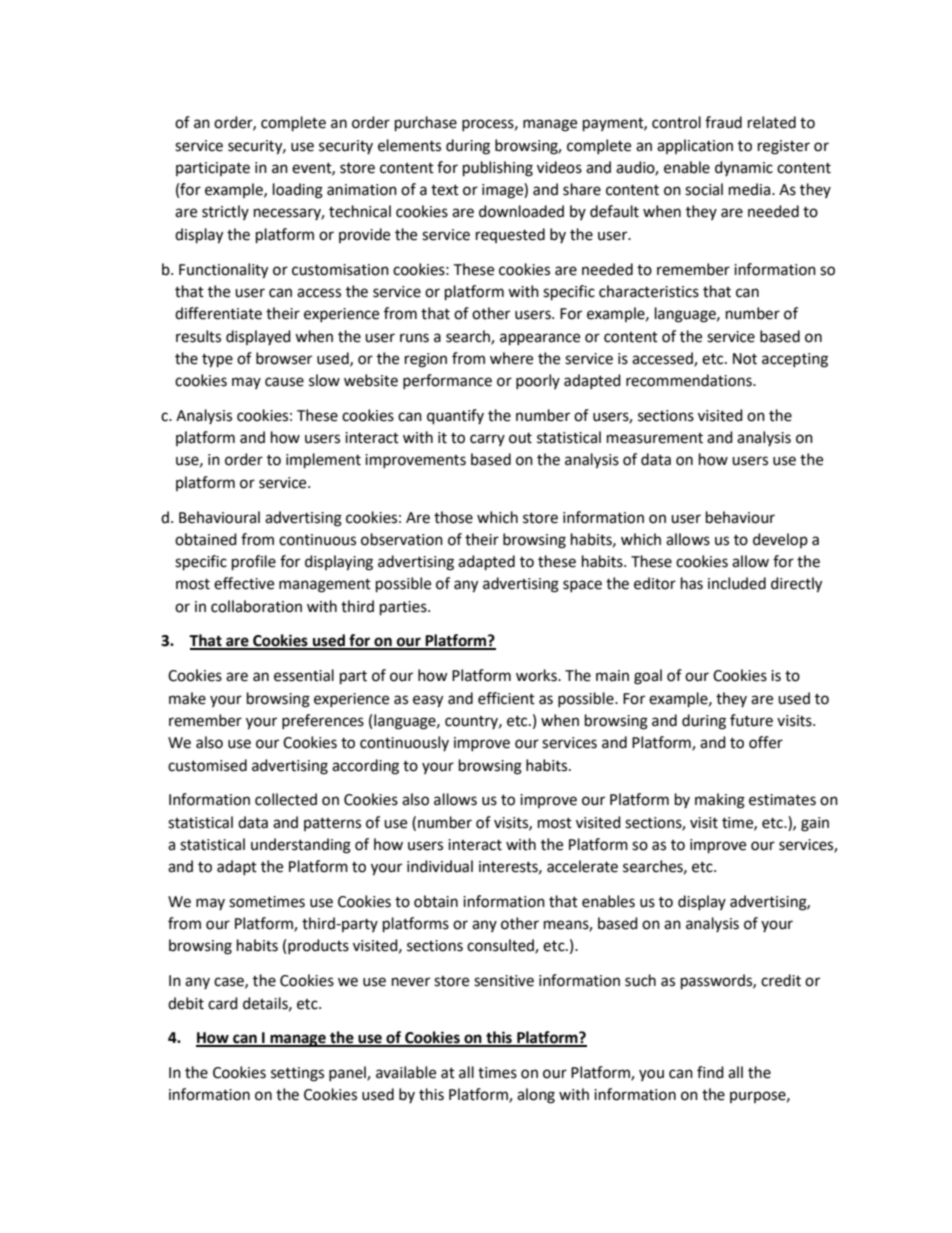 The image size is (952, 1233). I want to click on space, so click(582, 586).
